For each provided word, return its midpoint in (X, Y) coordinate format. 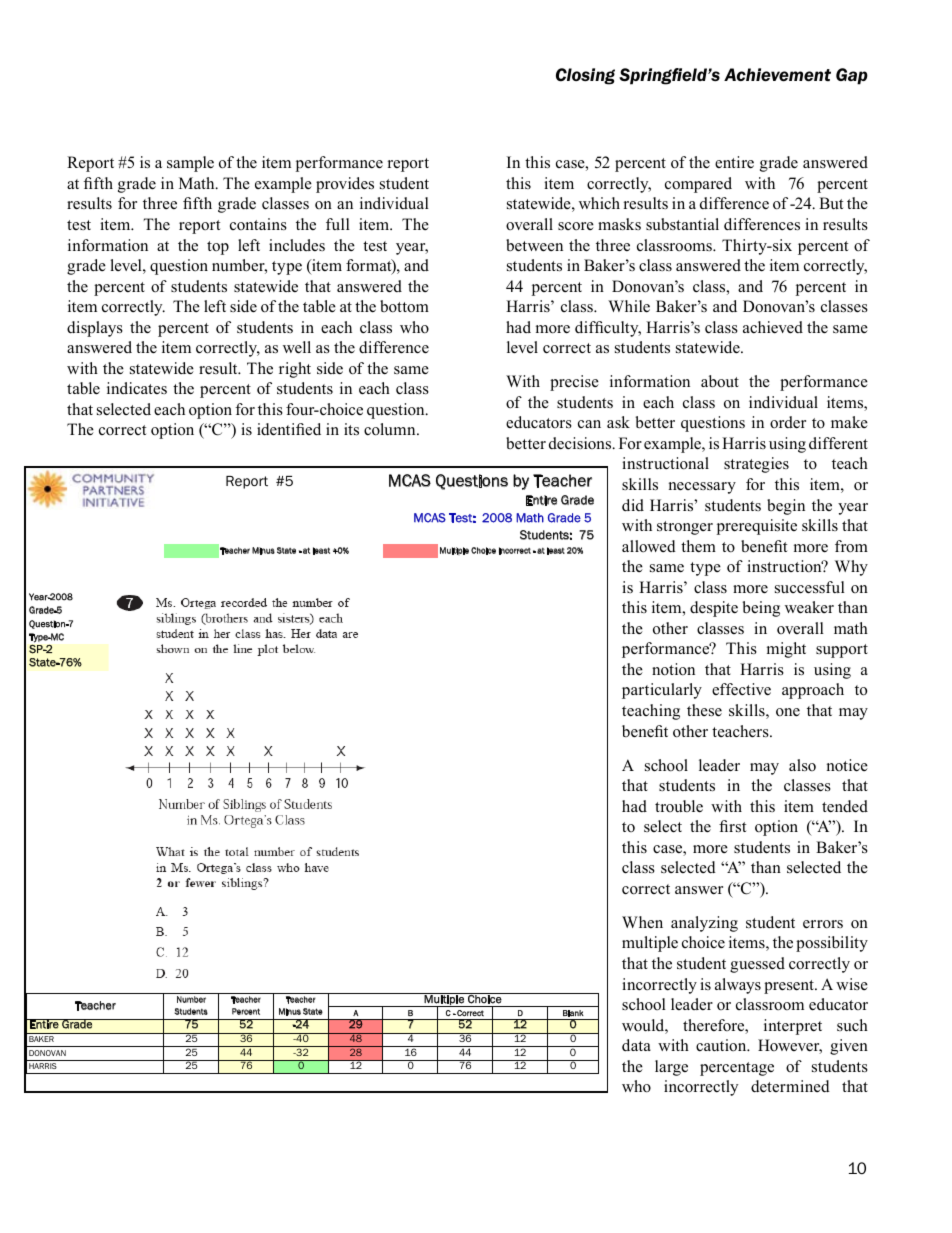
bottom (404, 306)
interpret (793, 1027)
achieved (773, 327)
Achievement (777, 75)
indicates (137, 388)
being (761, 609)
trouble (679, 806)
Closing (585, 76)
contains (258, 224)
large (671, 1068)
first (732, 826)
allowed (649, 546)
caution (722, 1045)
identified (289, 429)
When (642, 922)
